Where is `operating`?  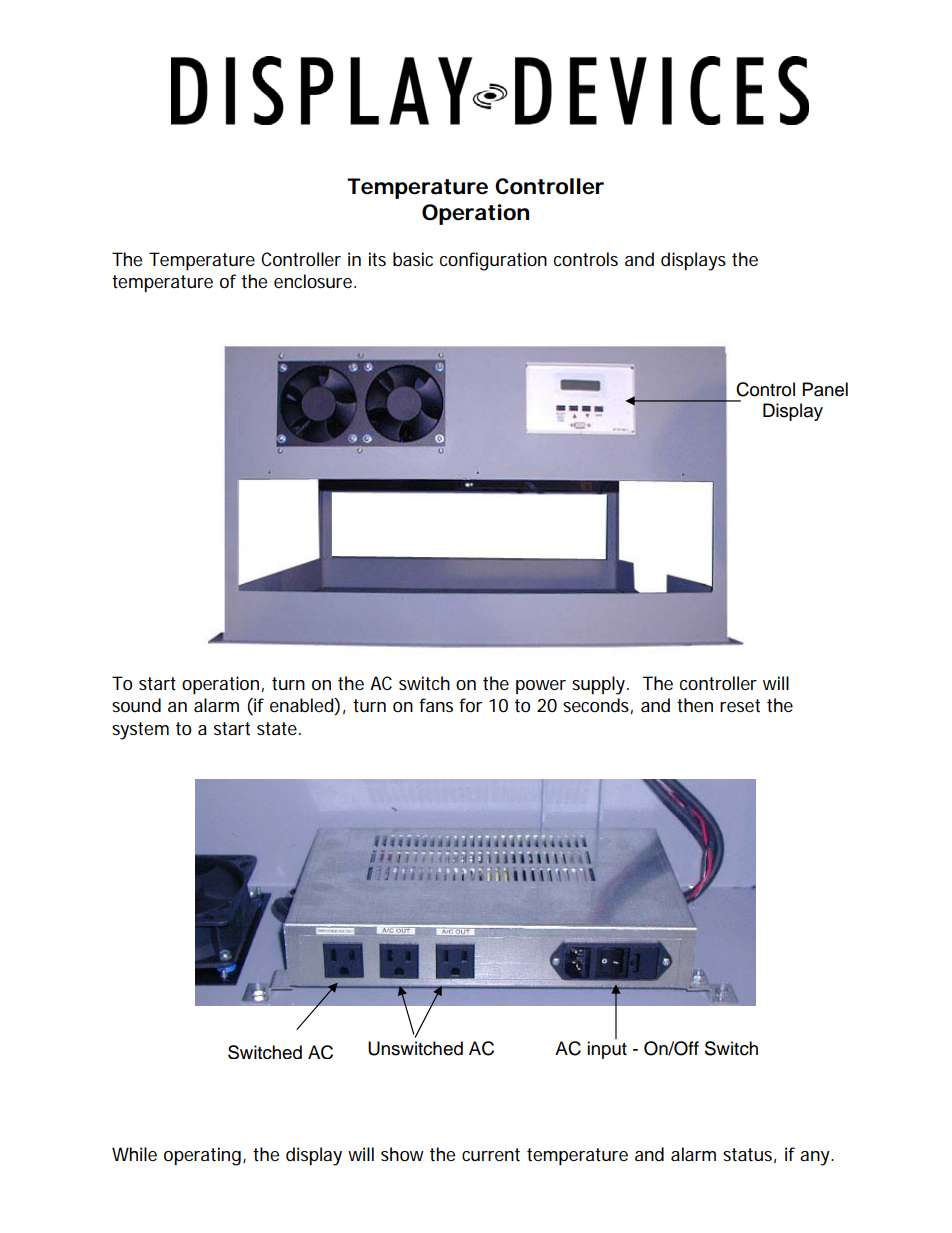 operating is located at coordinates (204, 1156).
